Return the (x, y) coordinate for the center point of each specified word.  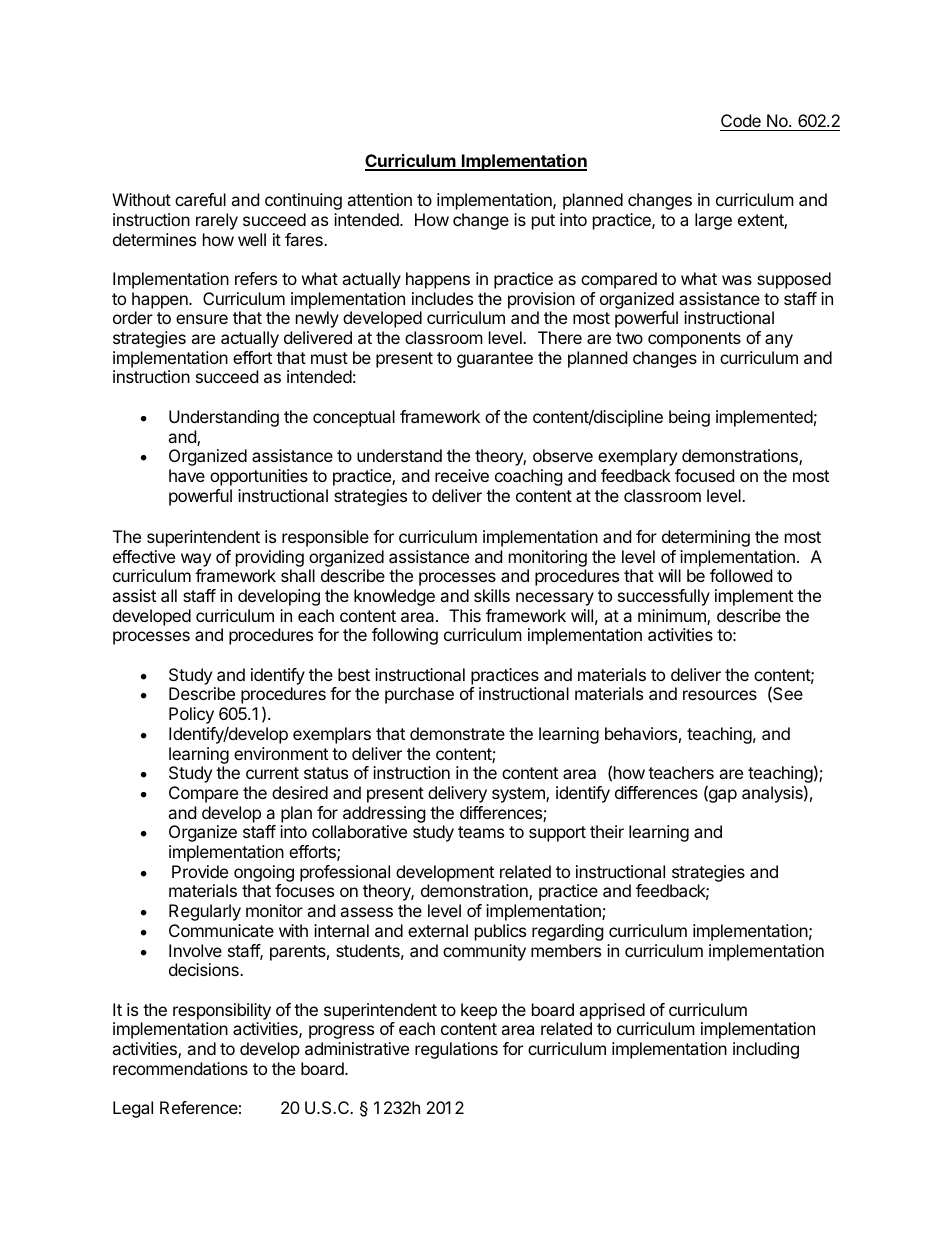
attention (379, 199)
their (607, 831)
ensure (202, 319)
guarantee (495, 360)
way (196, 560)
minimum (673, 617)
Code (741, 122)
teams (481, 832)
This (465, 615)
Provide (200, 871)
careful (200, 199)
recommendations (180, 1068)
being (689, 418)
